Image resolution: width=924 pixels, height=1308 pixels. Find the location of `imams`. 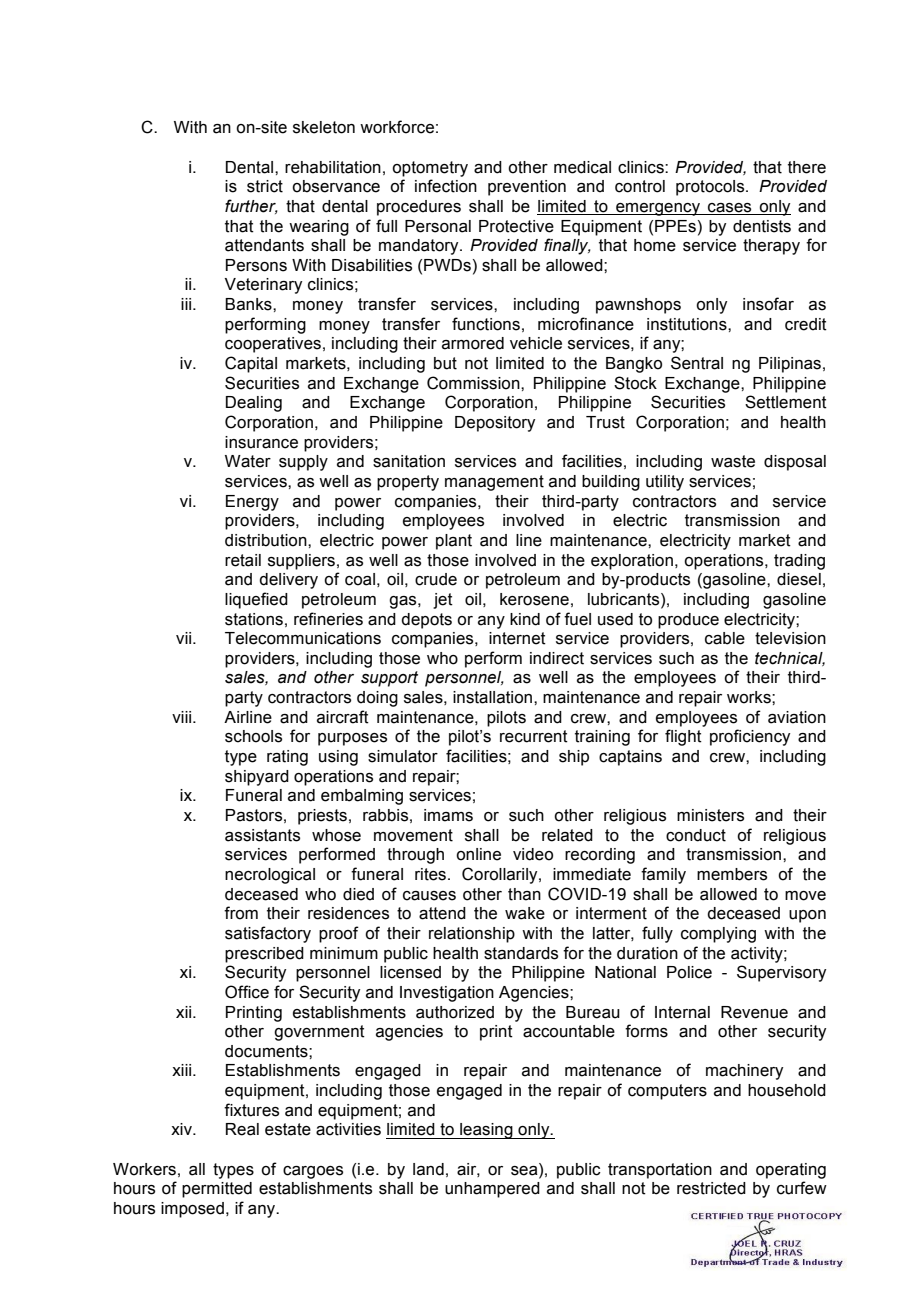

imams is located at coordinates (448, 815).
